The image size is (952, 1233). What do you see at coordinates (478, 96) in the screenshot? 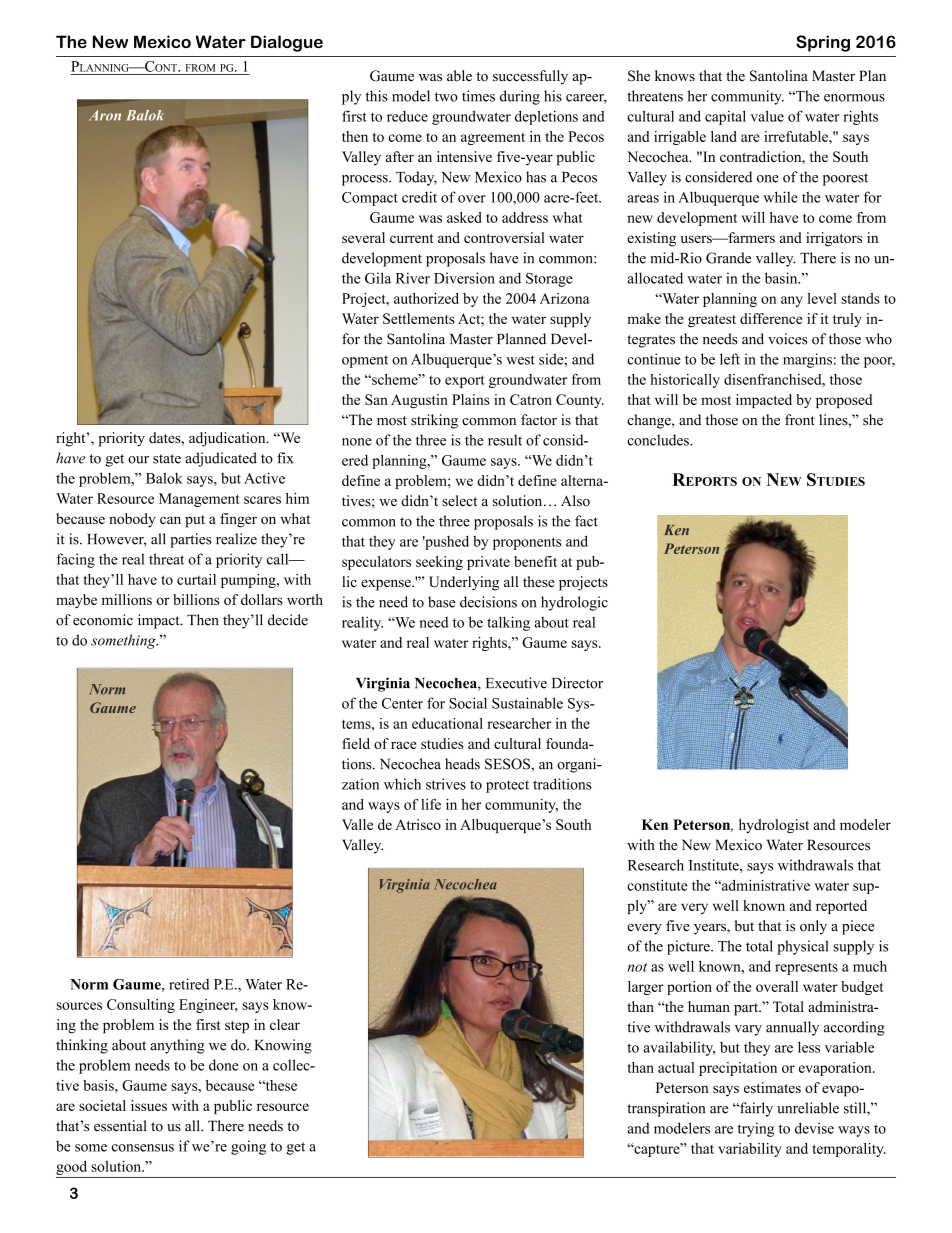
I see `times` at bounding box center [478, 96].
